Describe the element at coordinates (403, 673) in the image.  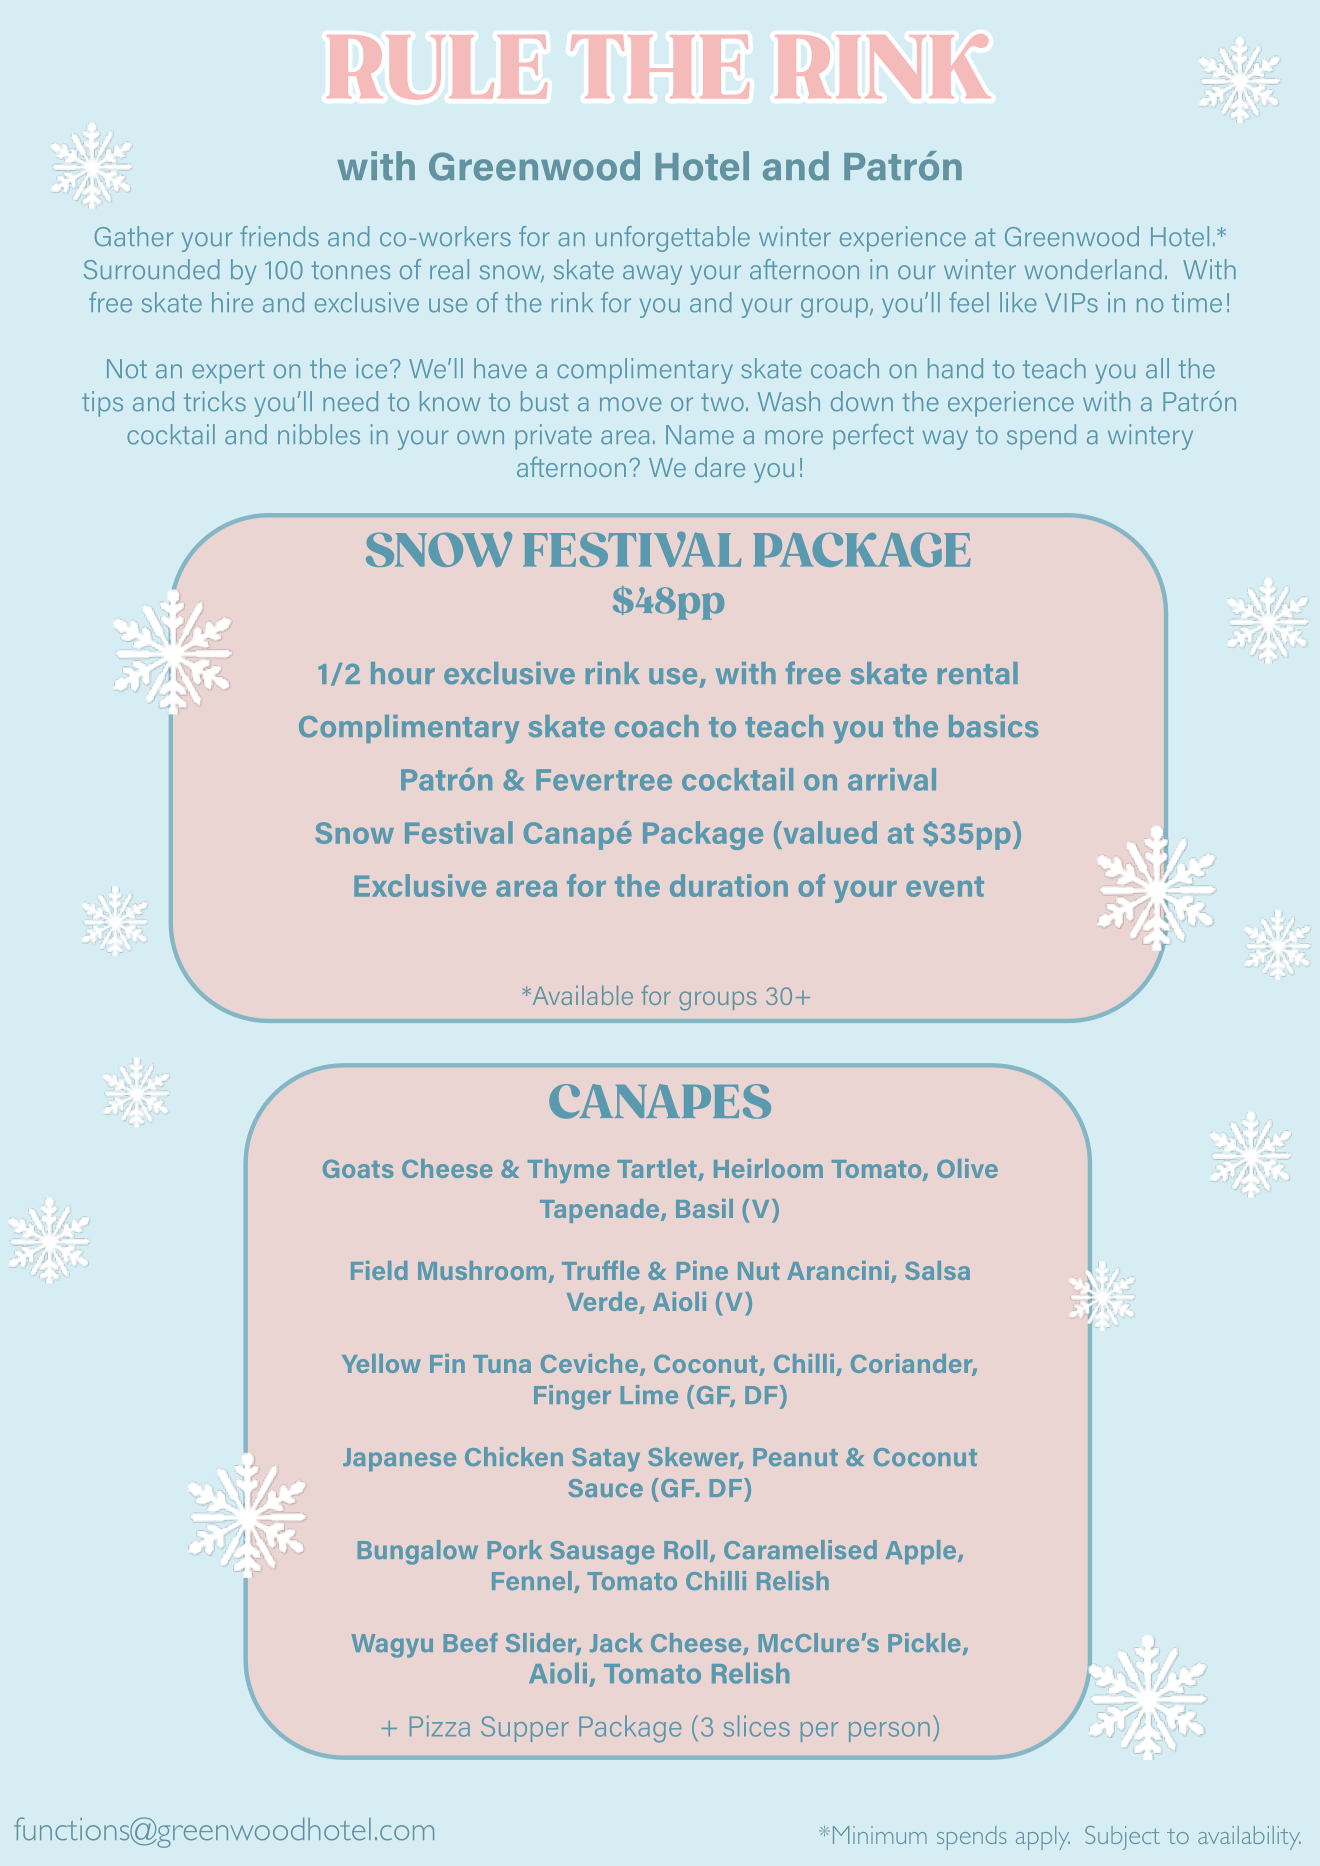
I see `hour` at that location.
